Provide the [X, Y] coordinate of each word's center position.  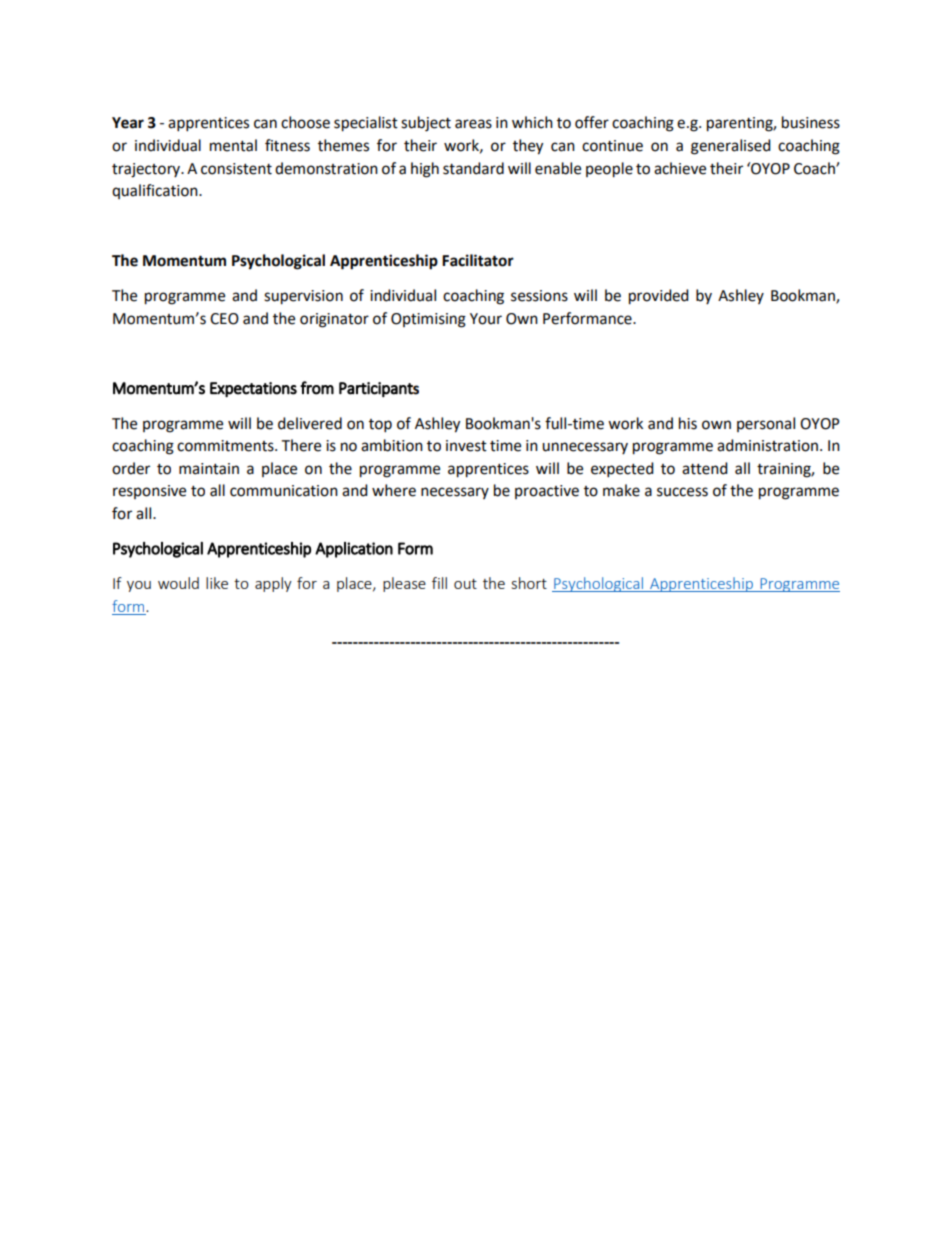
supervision [303, 297]
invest [466, 446]
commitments [226, 446]
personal [766, 424]
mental [233, 145]
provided [659, 297]
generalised [731, 147]
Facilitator [478, 260]
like [217, 583]
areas [473, 124]
